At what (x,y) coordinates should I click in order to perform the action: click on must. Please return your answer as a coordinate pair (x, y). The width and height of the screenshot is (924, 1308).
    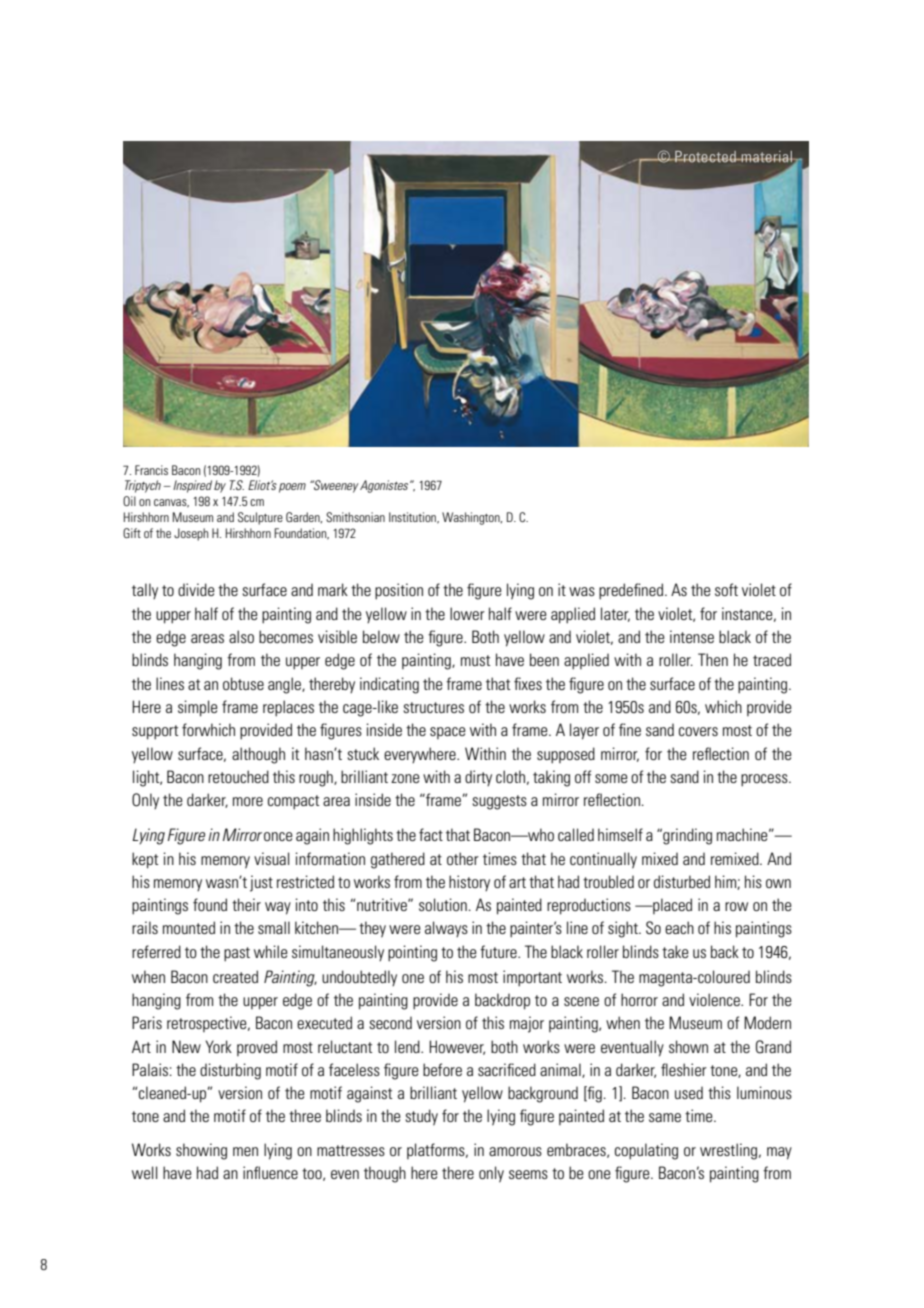
    Looking at the image, I should click on (475, 660).
